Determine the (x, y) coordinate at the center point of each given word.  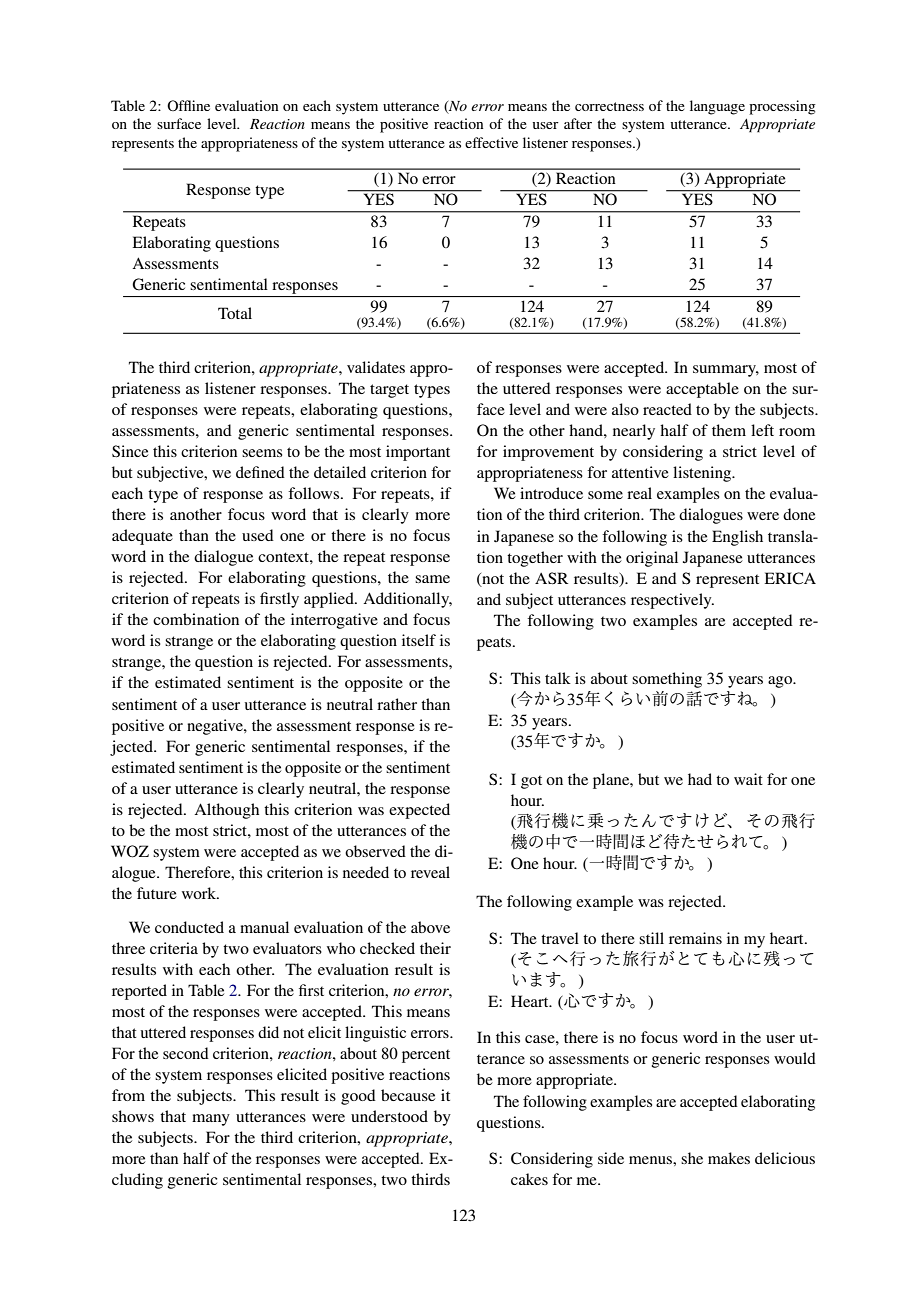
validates (376, 367)
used (258, 535)
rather (397, 704)
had (700, 779)
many (211, 1120)
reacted (667, 409)
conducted (189, 927)
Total (235, 313)
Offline (188, 105)
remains (695, 938)
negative (216, 727)
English (737, 538)
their (435, 948)
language (717, 107)
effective (491, 142)
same (432, 579)
